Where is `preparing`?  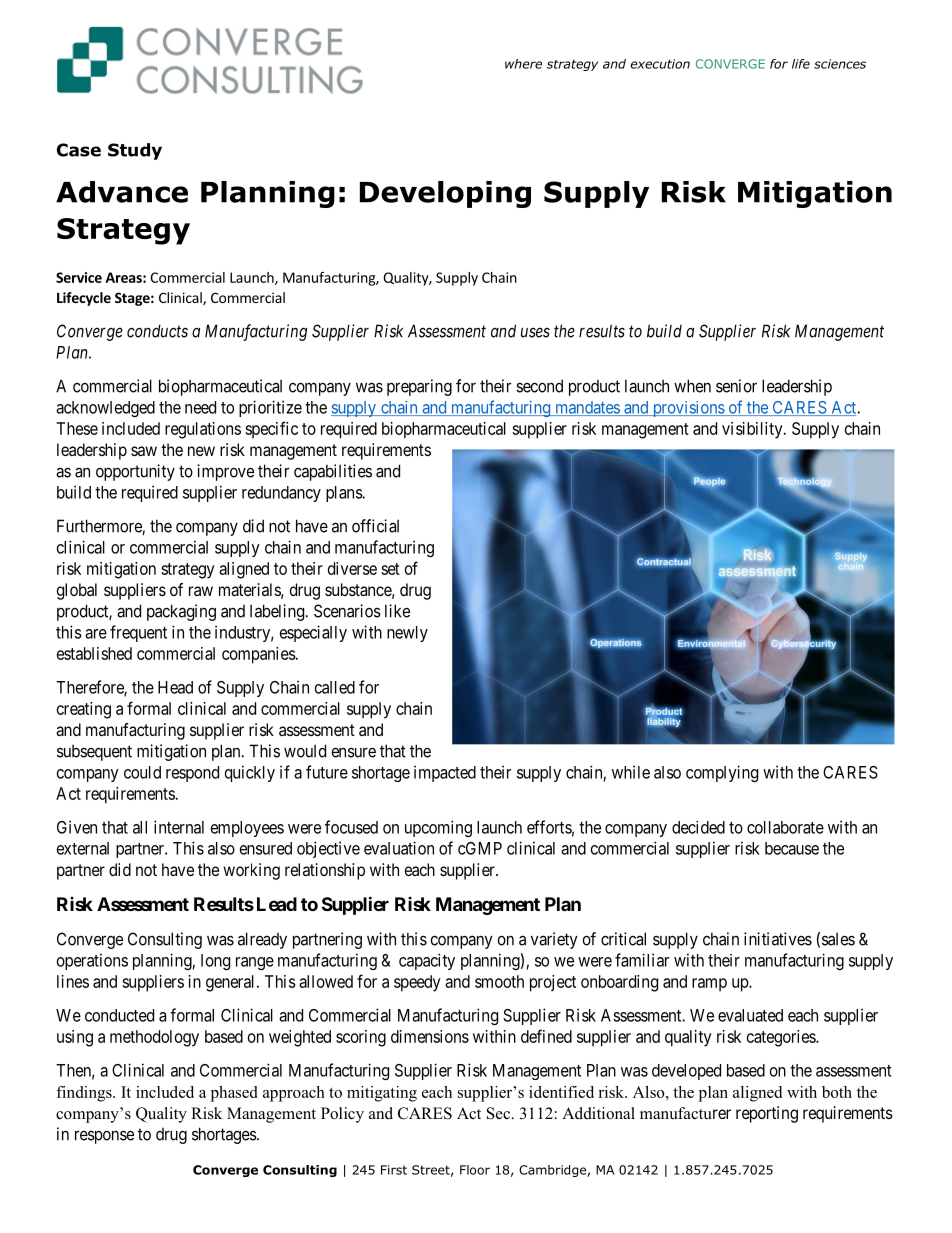 preparing is located at coordinates (419, 387).
